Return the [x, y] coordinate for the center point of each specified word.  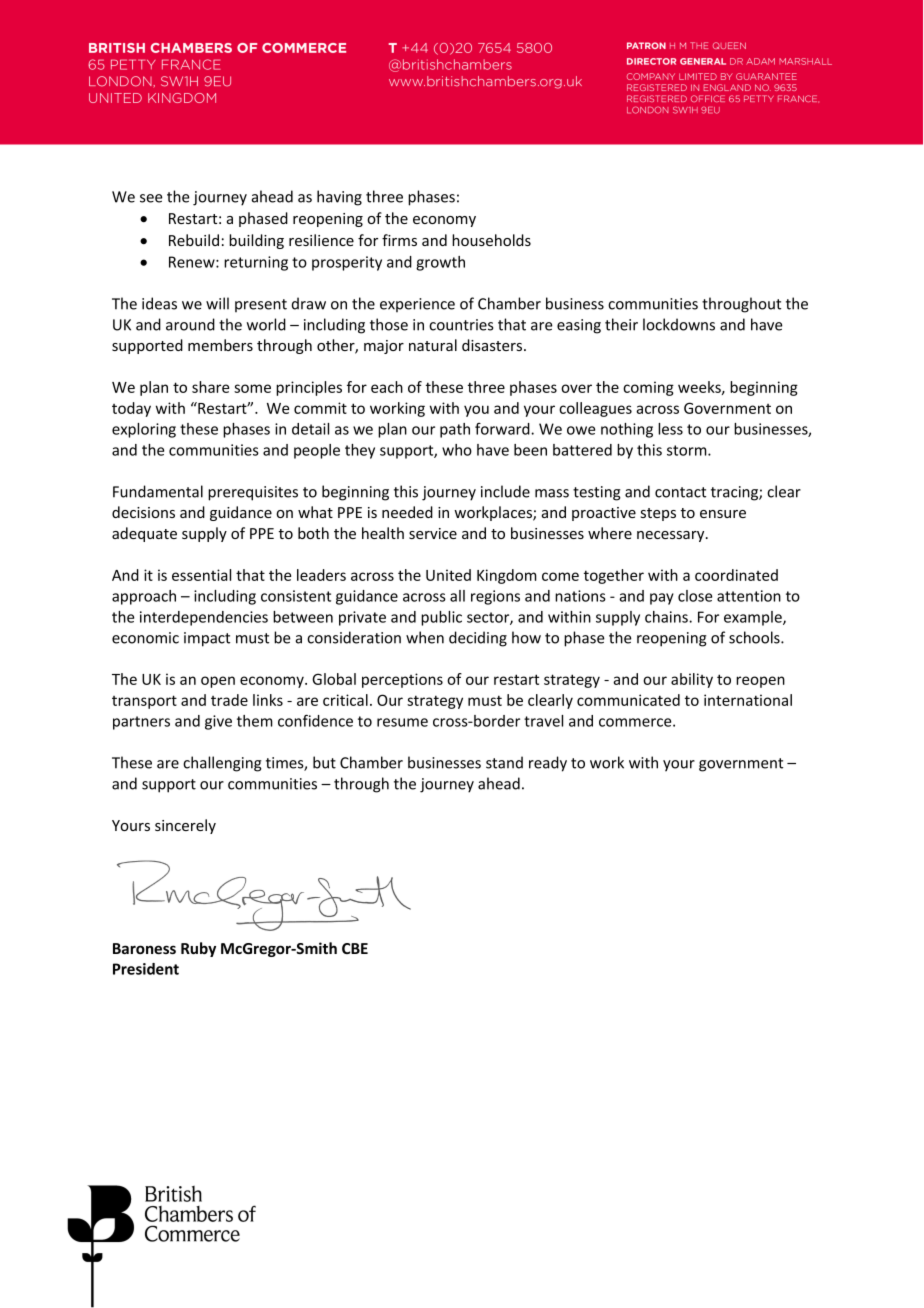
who [457, 450]
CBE [355, 948]
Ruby [198, 949]
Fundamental [158, 491]
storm [688, 450]
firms [399, 240]
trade [229, 700]
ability [692, 680]
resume [402, 722]
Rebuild [194, 240]
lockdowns [679, 324]
